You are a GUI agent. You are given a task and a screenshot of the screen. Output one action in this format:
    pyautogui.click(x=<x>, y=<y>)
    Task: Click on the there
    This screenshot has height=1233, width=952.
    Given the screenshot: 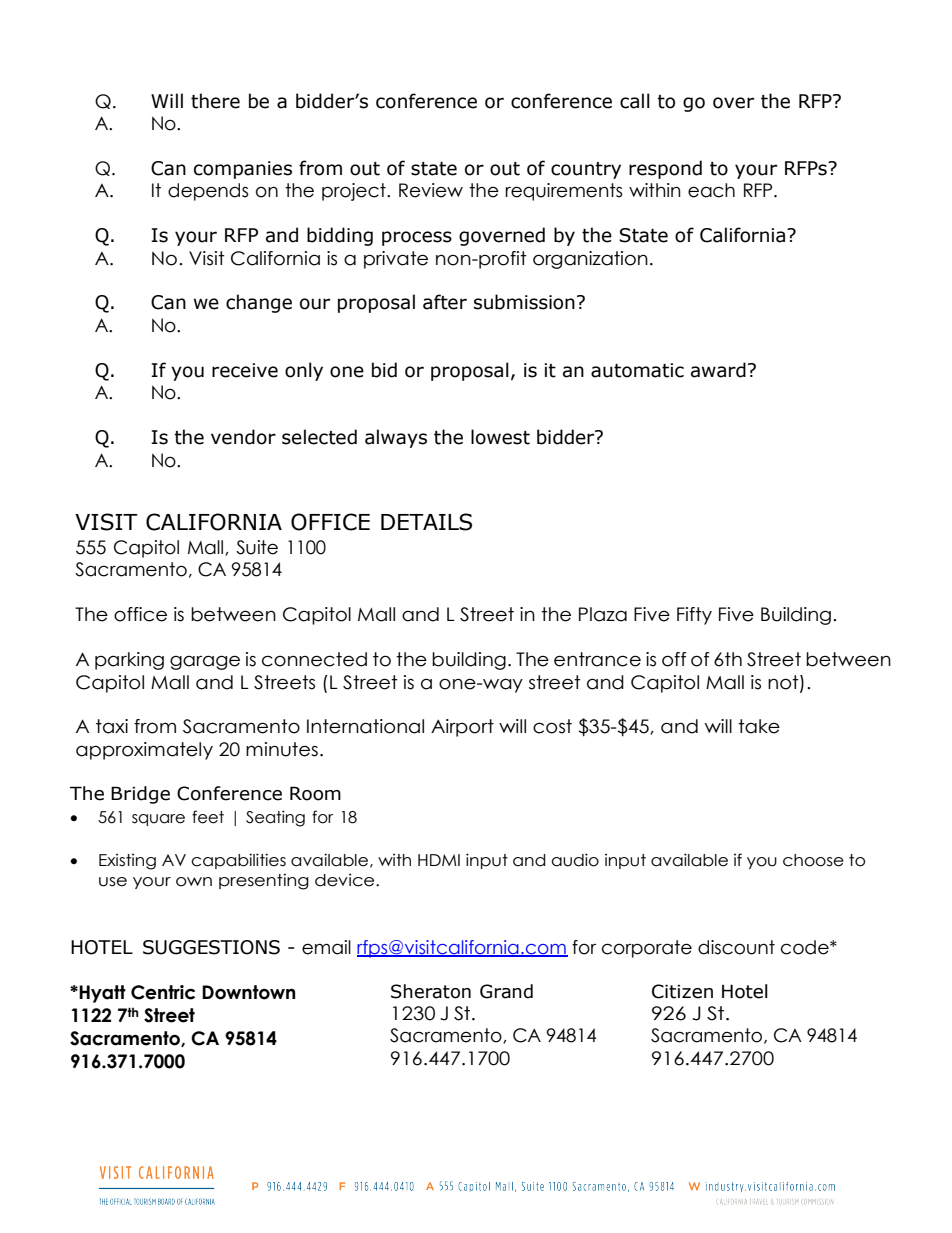 What is the action you would take?
    pyautogui.click(x=215, y=101)
